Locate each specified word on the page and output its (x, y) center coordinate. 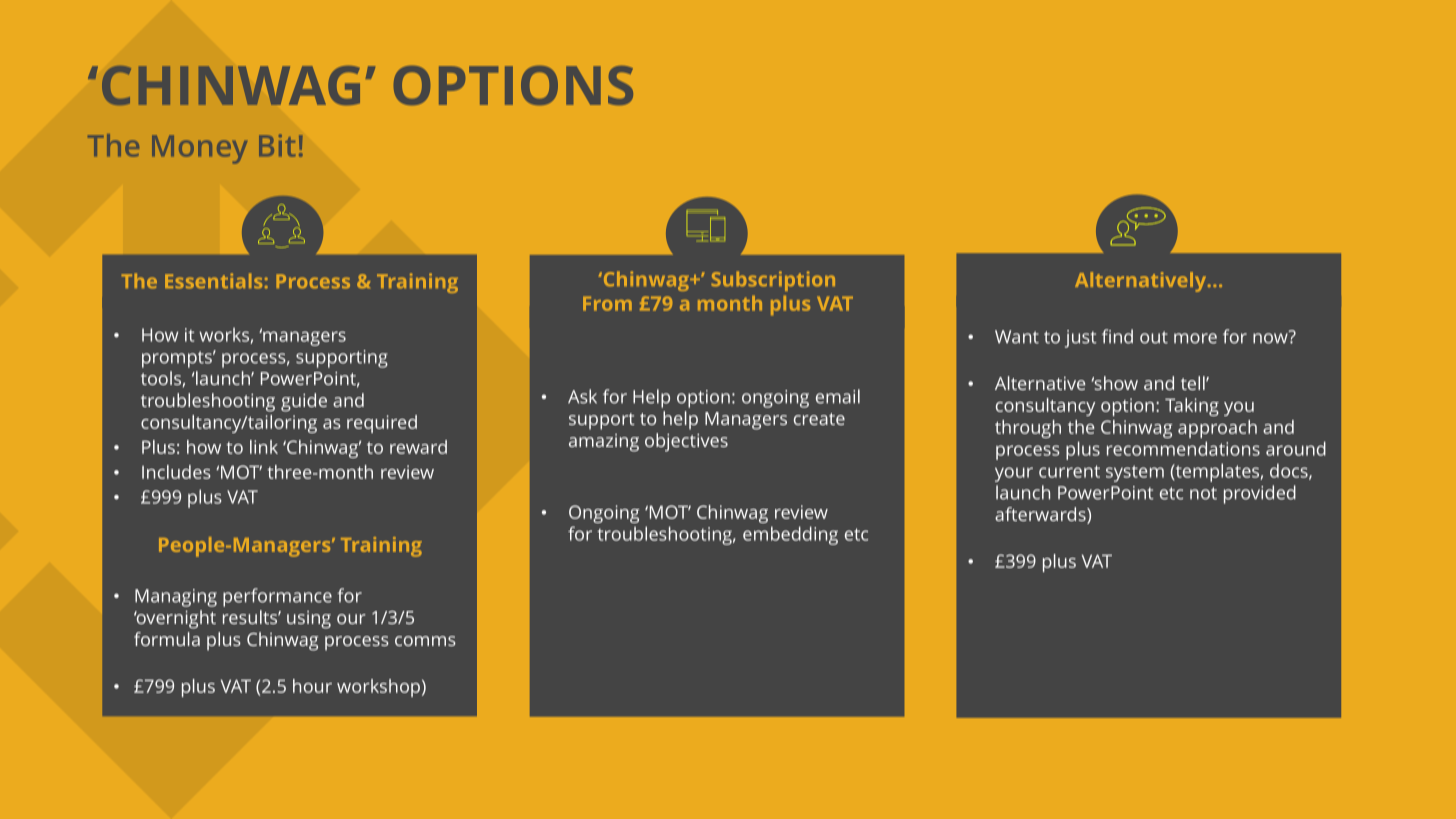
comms (425, 641)
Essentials (213, 281)
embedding (790, 535)
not (1203, 493)
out (1154, 337)
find (1117, 336)
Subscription (773, 281)
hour (312, 686)
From (607, 303)
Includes (176, 472)
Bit (277, 145)
